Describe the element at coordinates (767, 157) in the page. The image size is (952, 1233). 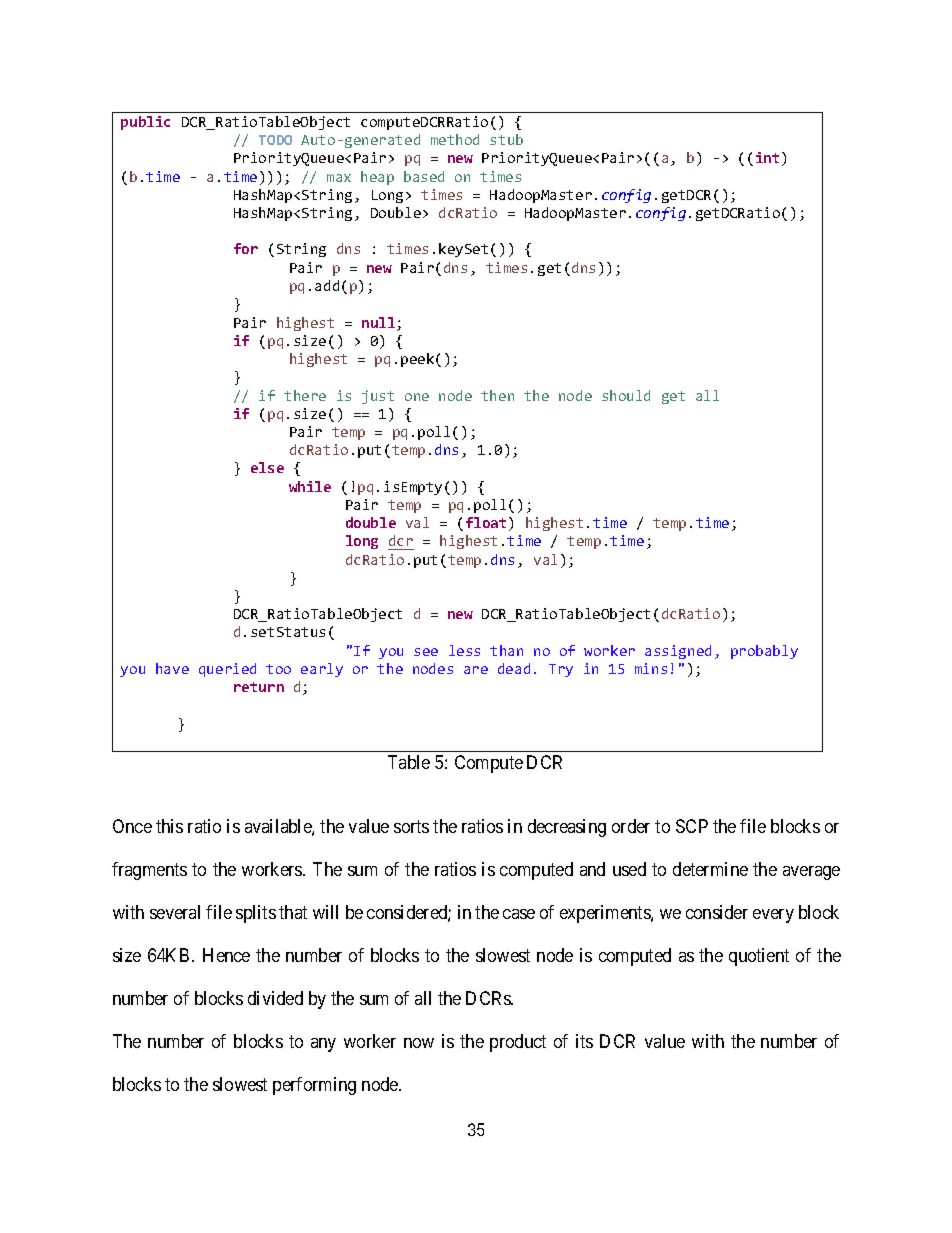
I see `int` at that location.
